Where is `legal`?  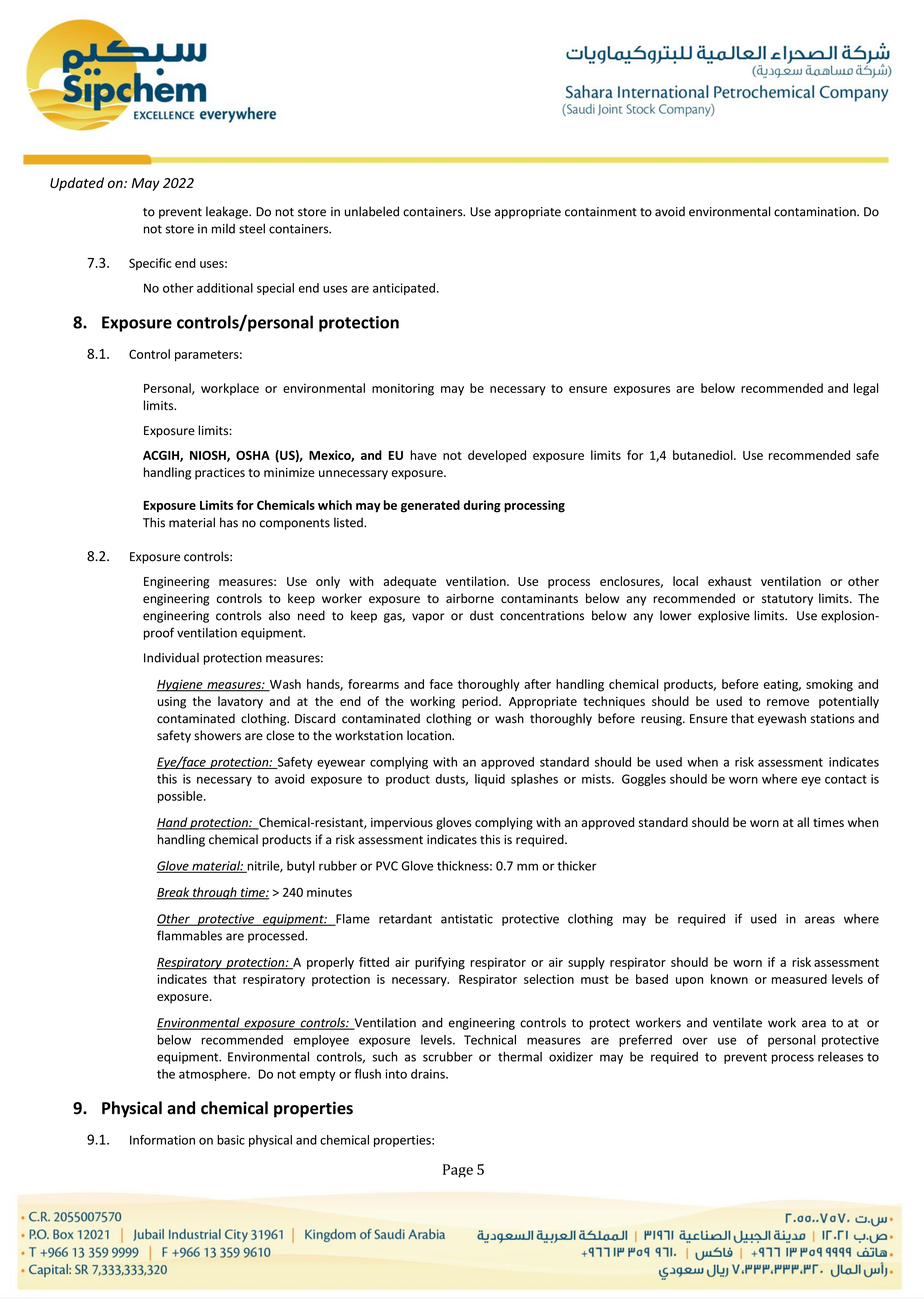
legal is located at coordinates (866, 389).
